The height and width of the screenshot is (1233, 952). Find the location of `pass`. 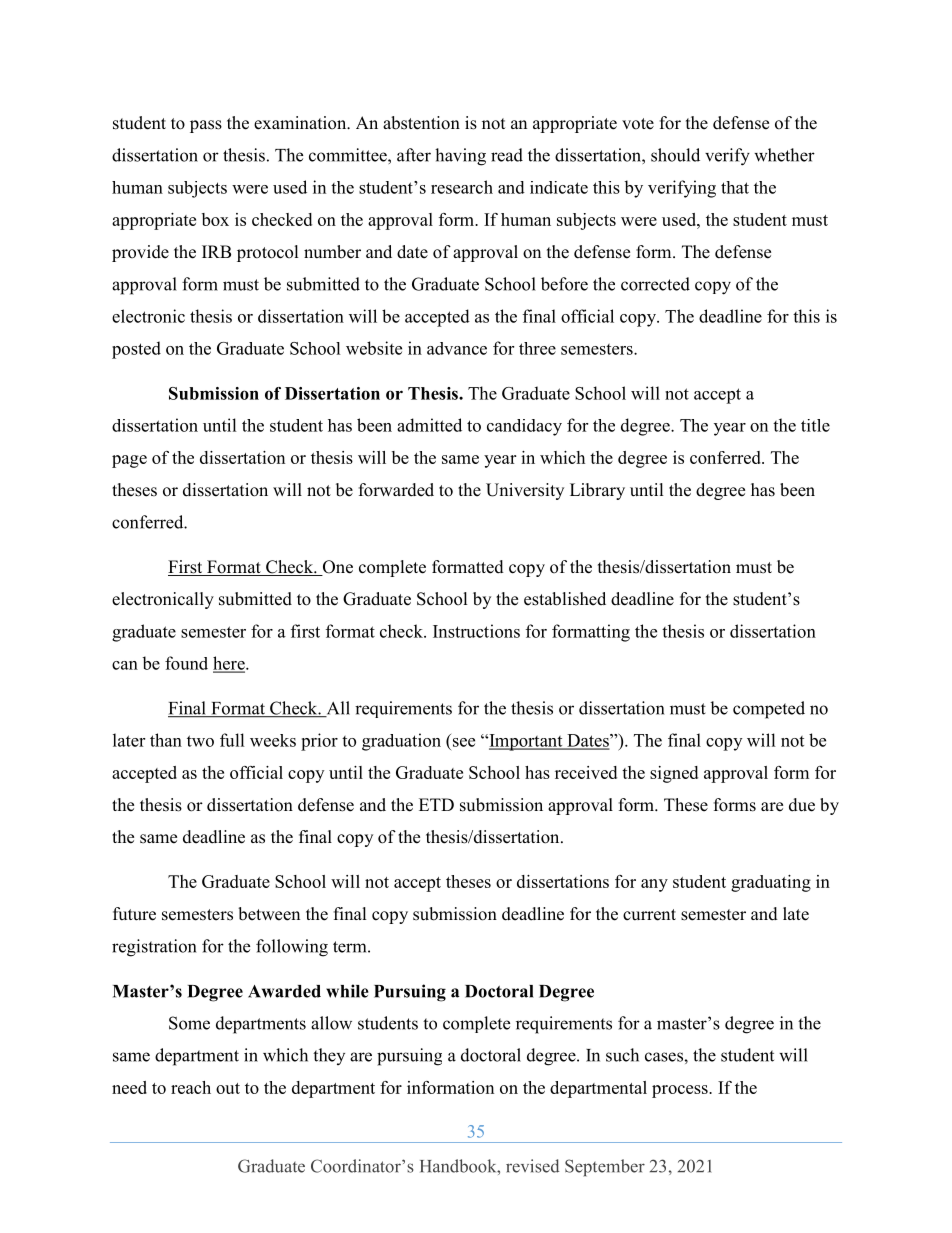

pass is located at coordinates (206, 126).
